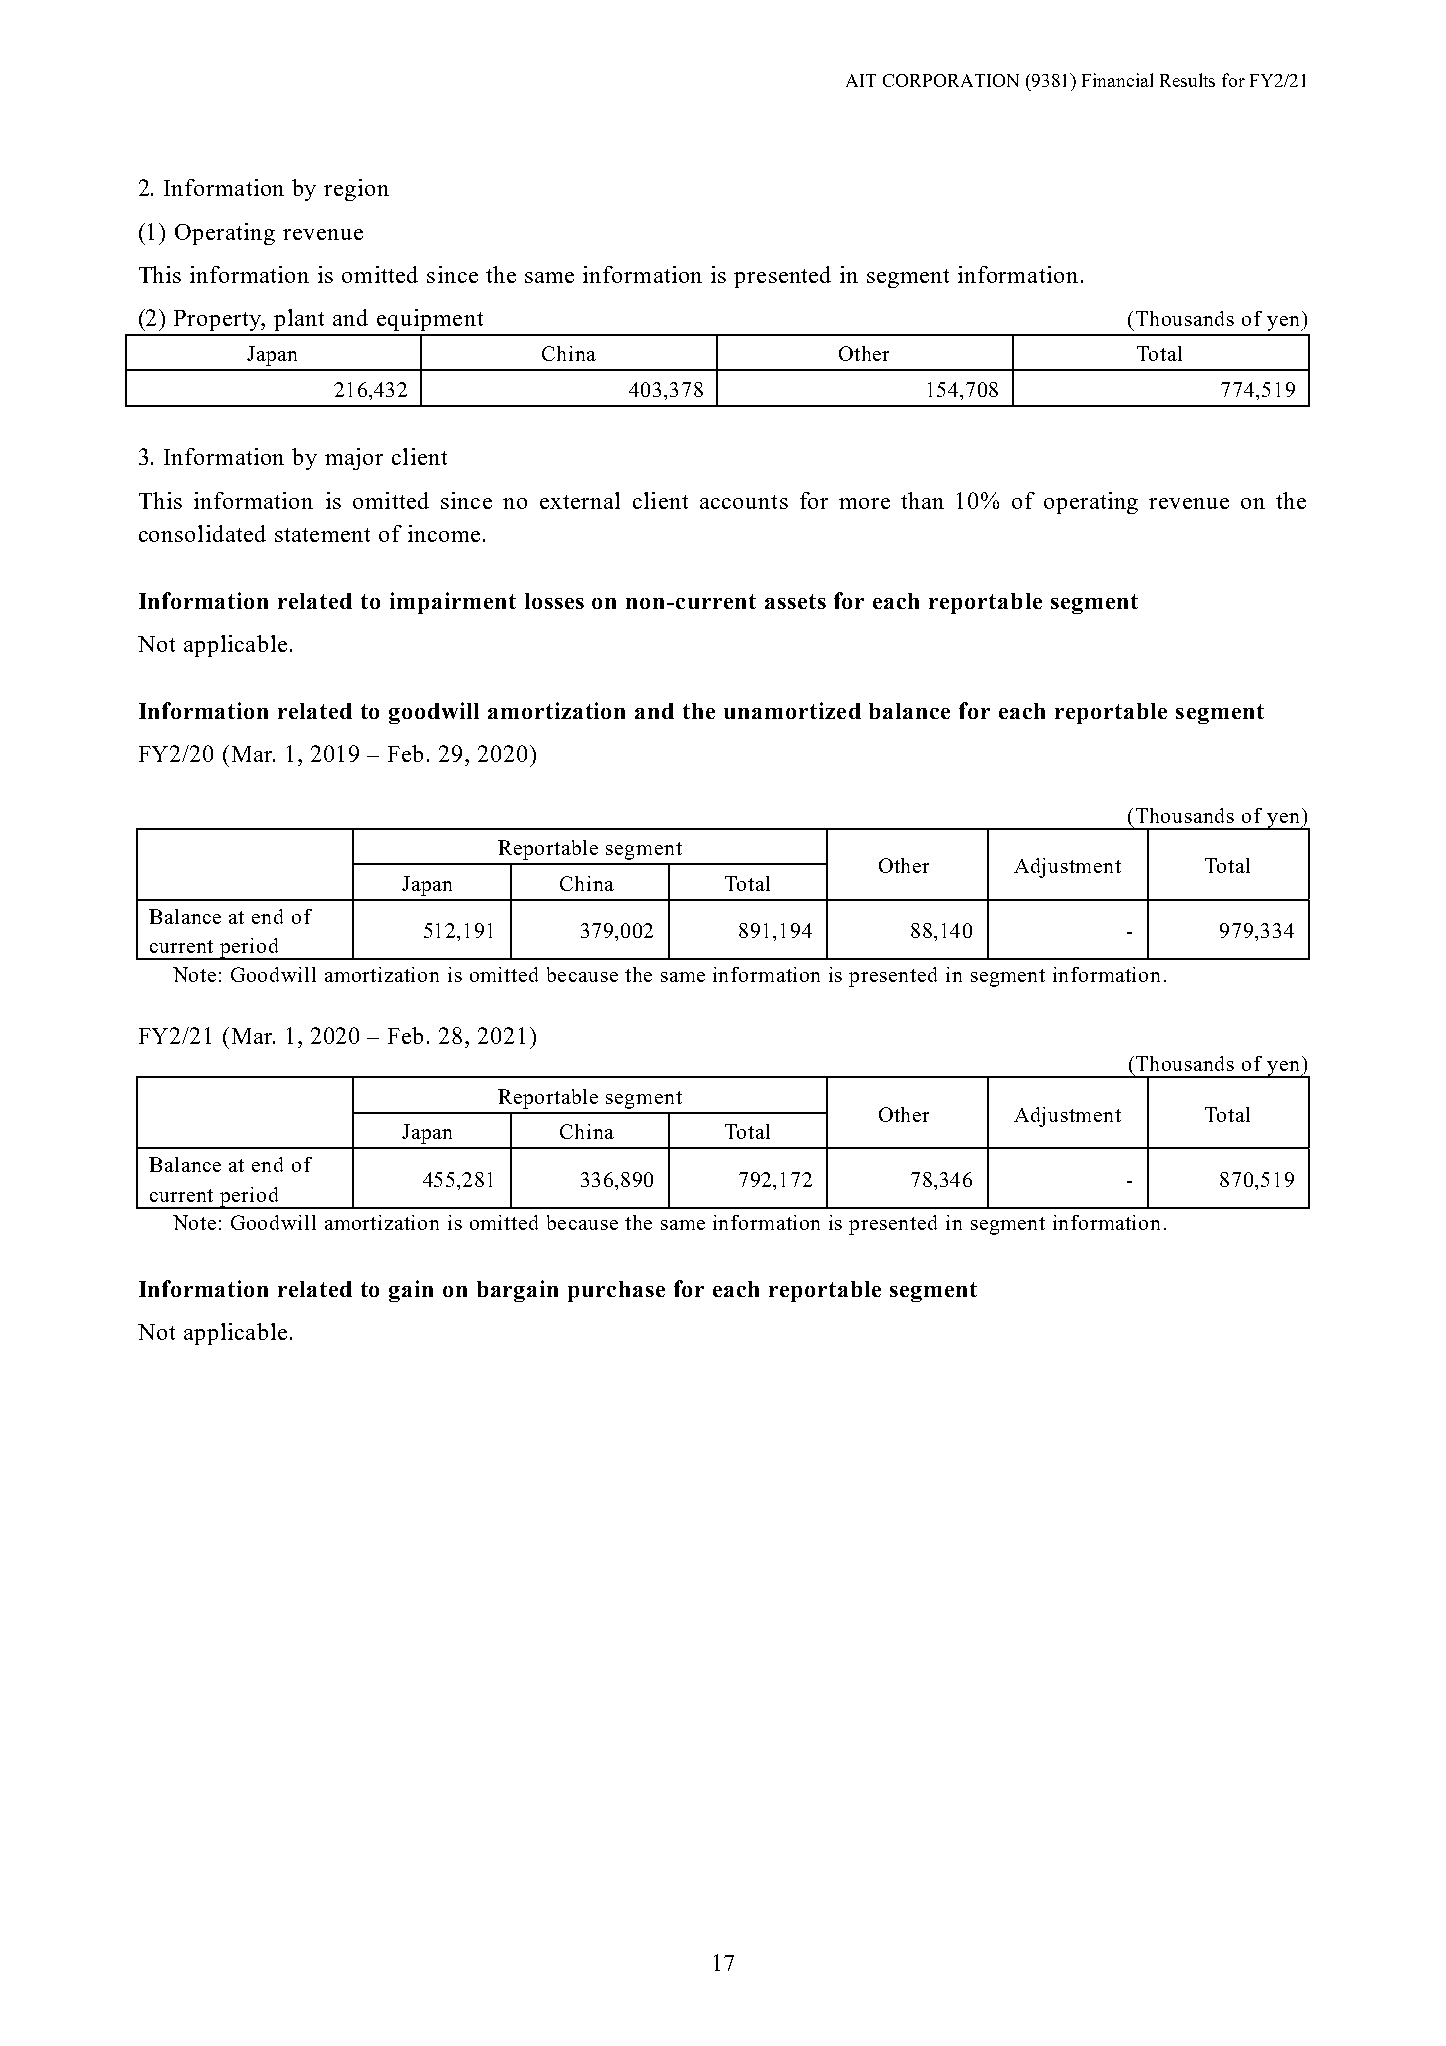 This document has height=2046, width=1446. What do you see at coordinates (744, 502) in the document?
I see `accounts` at bounding box center [744, 502].
